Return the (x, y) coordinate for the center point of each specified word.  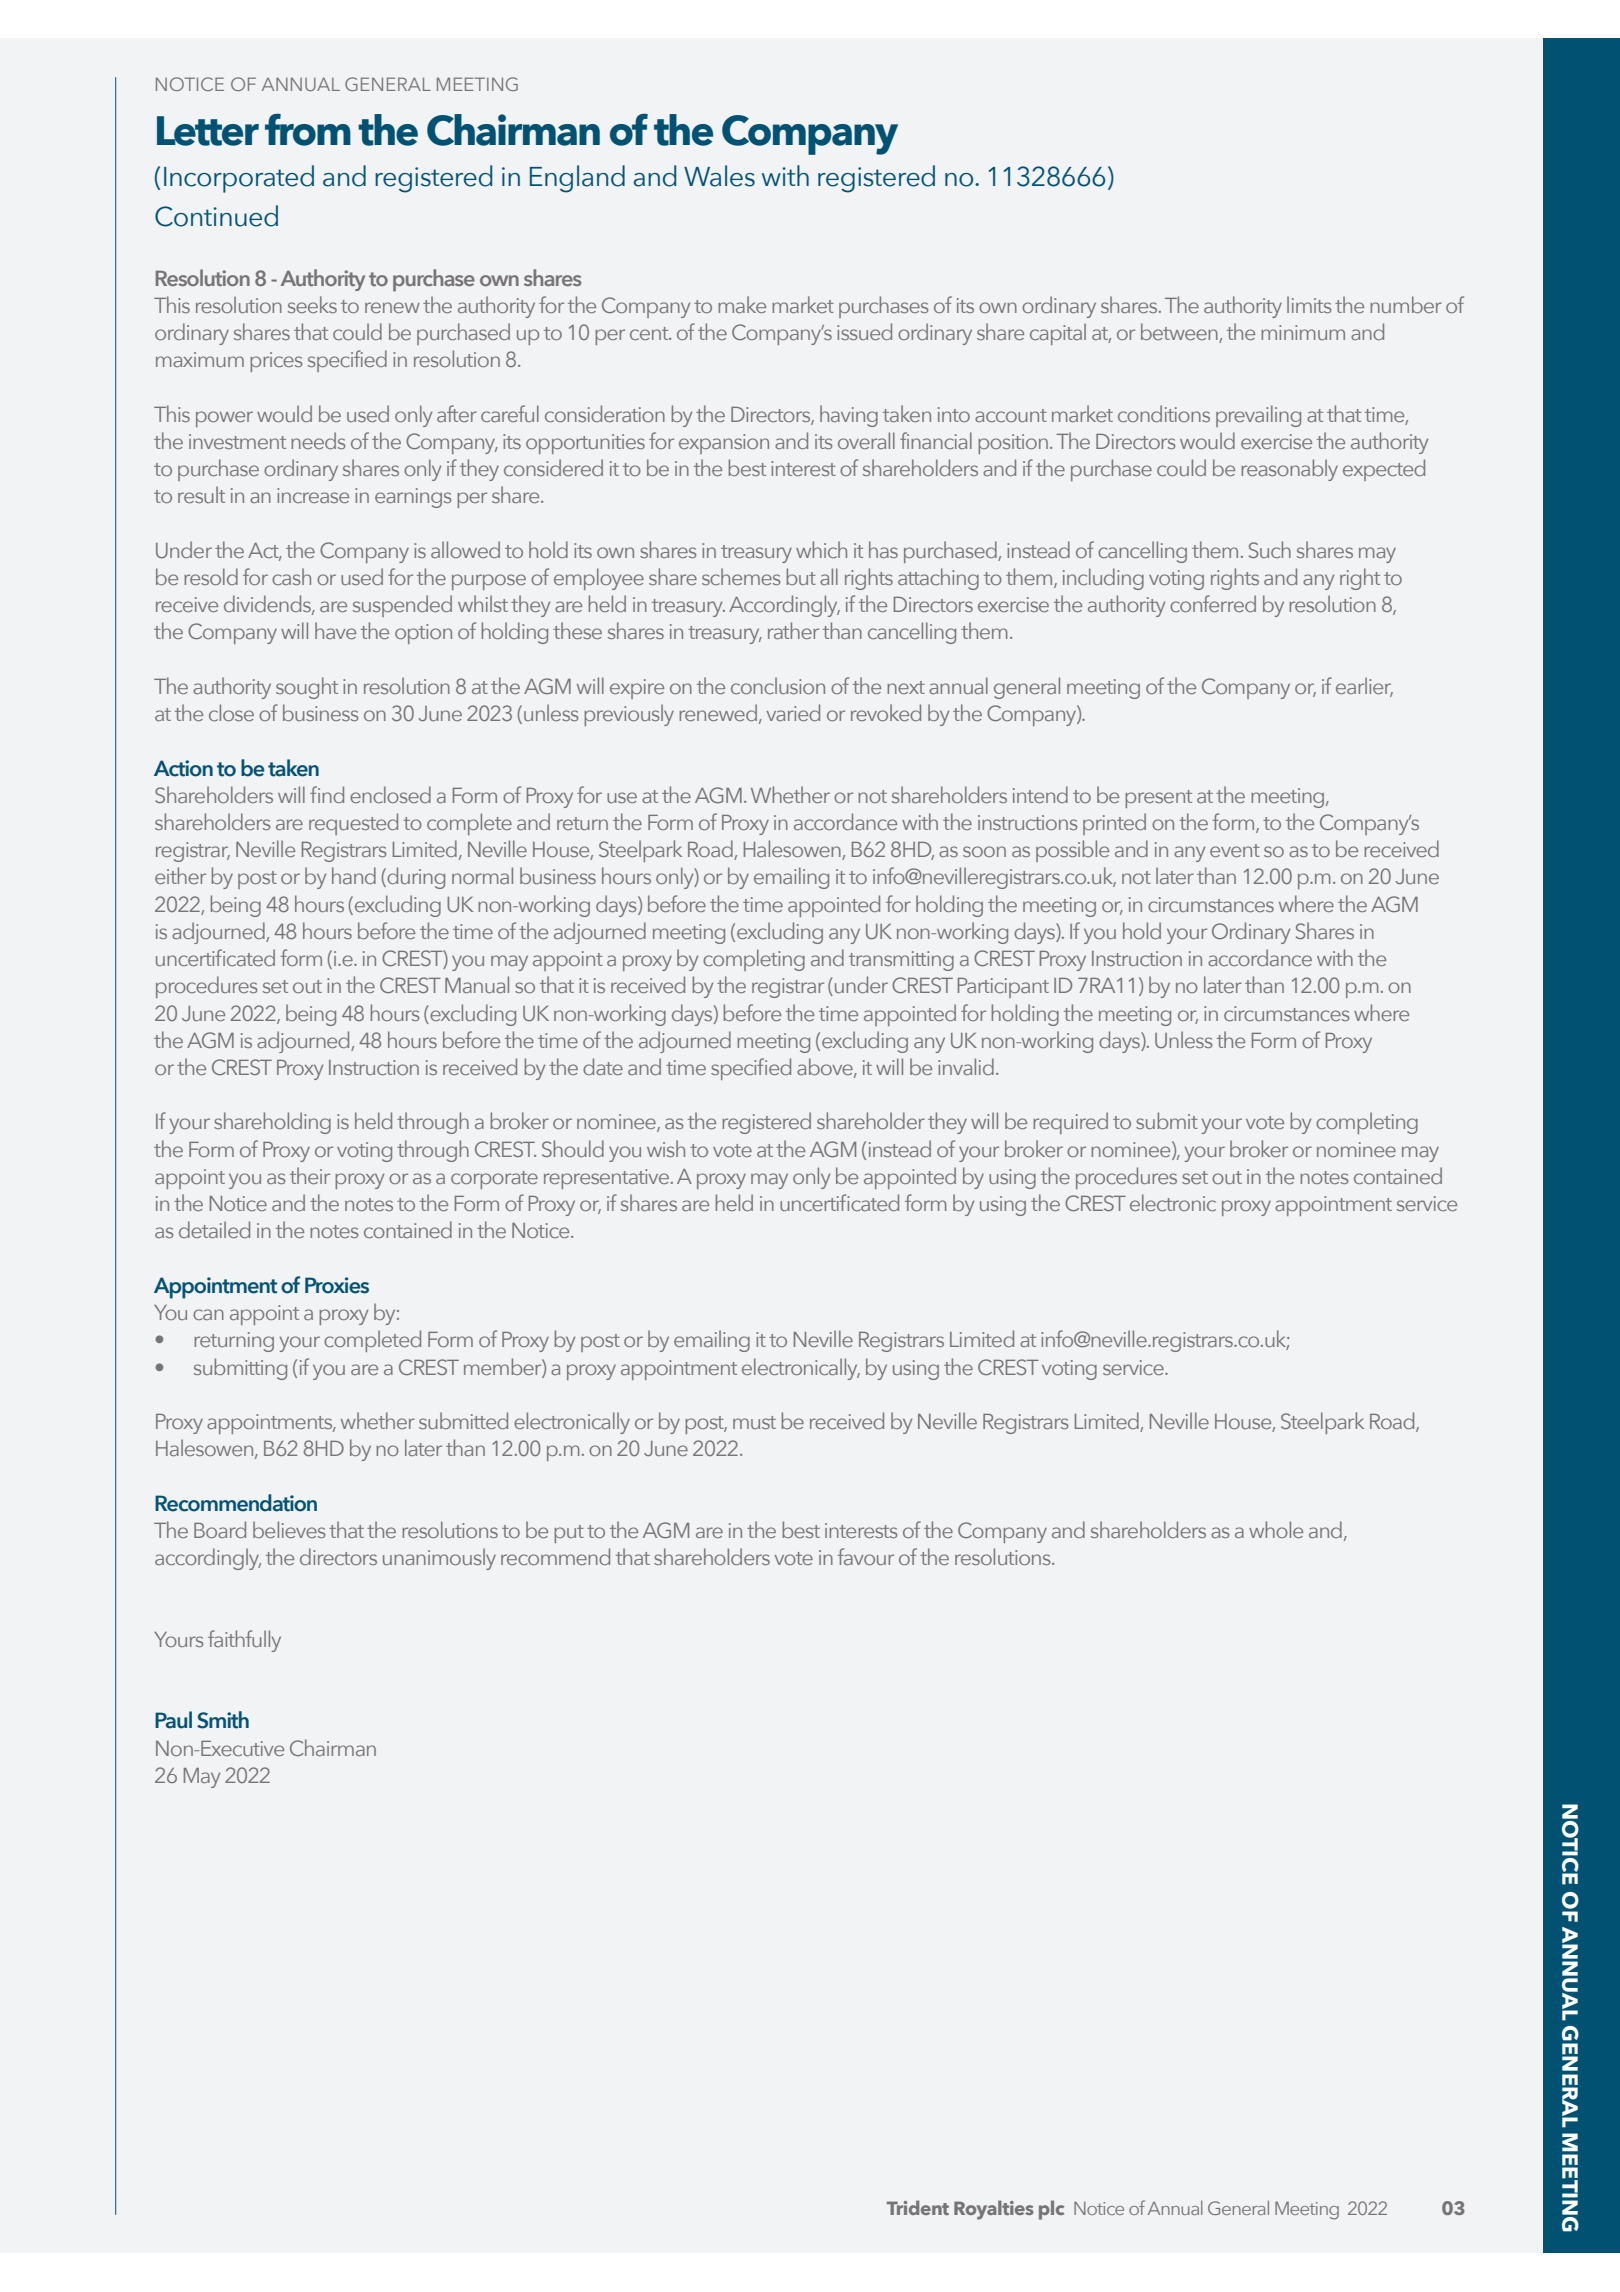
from (308, 129)
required (1070, 1123)
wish (666, 1148)
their (310, 1175)
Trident (918, 2207)
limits (1309, 304)
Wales (719, 176)
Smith (223, 1720)
